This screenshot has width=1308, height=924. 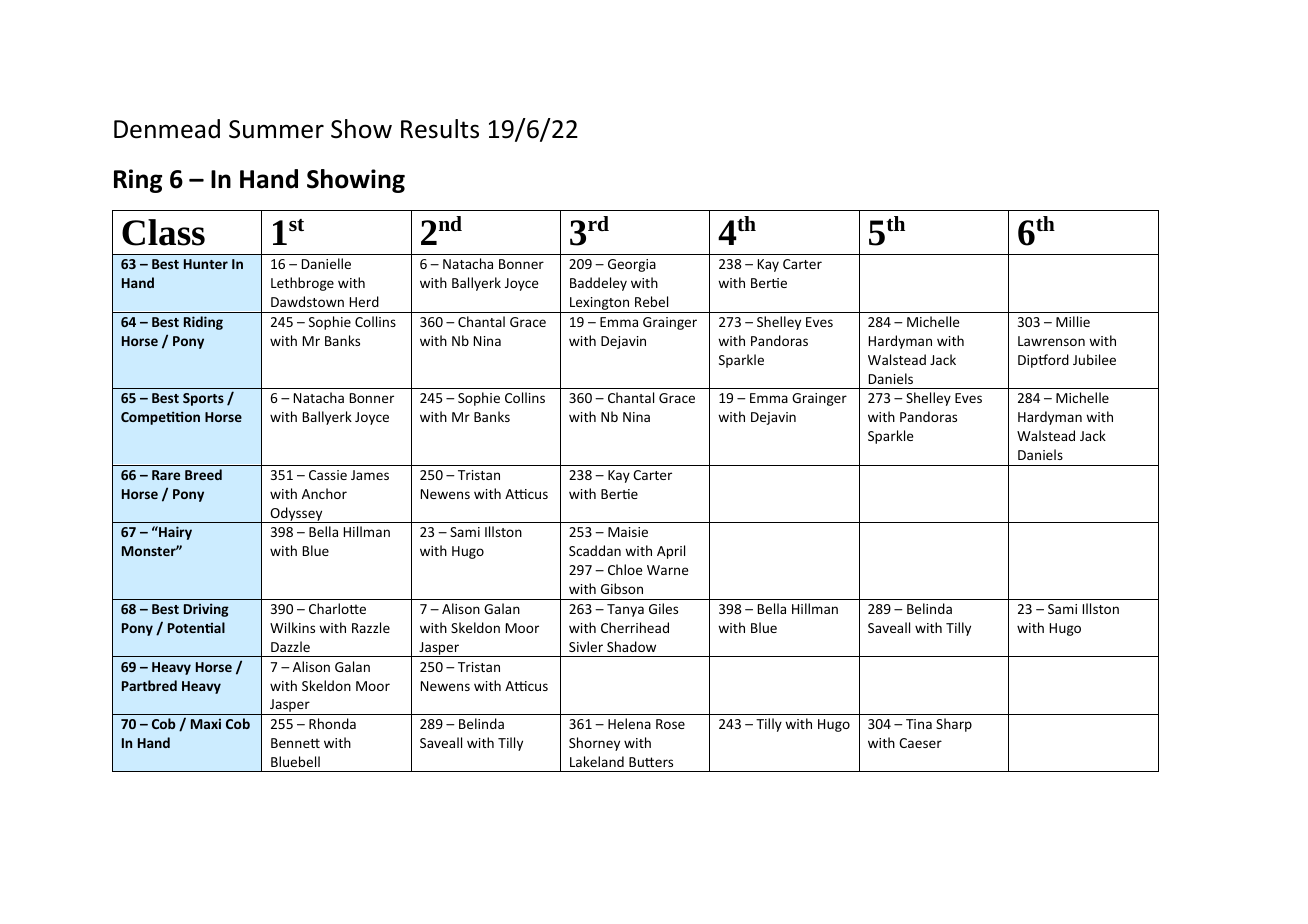 I want to click on Georgia, so click(x=632, y=265).
